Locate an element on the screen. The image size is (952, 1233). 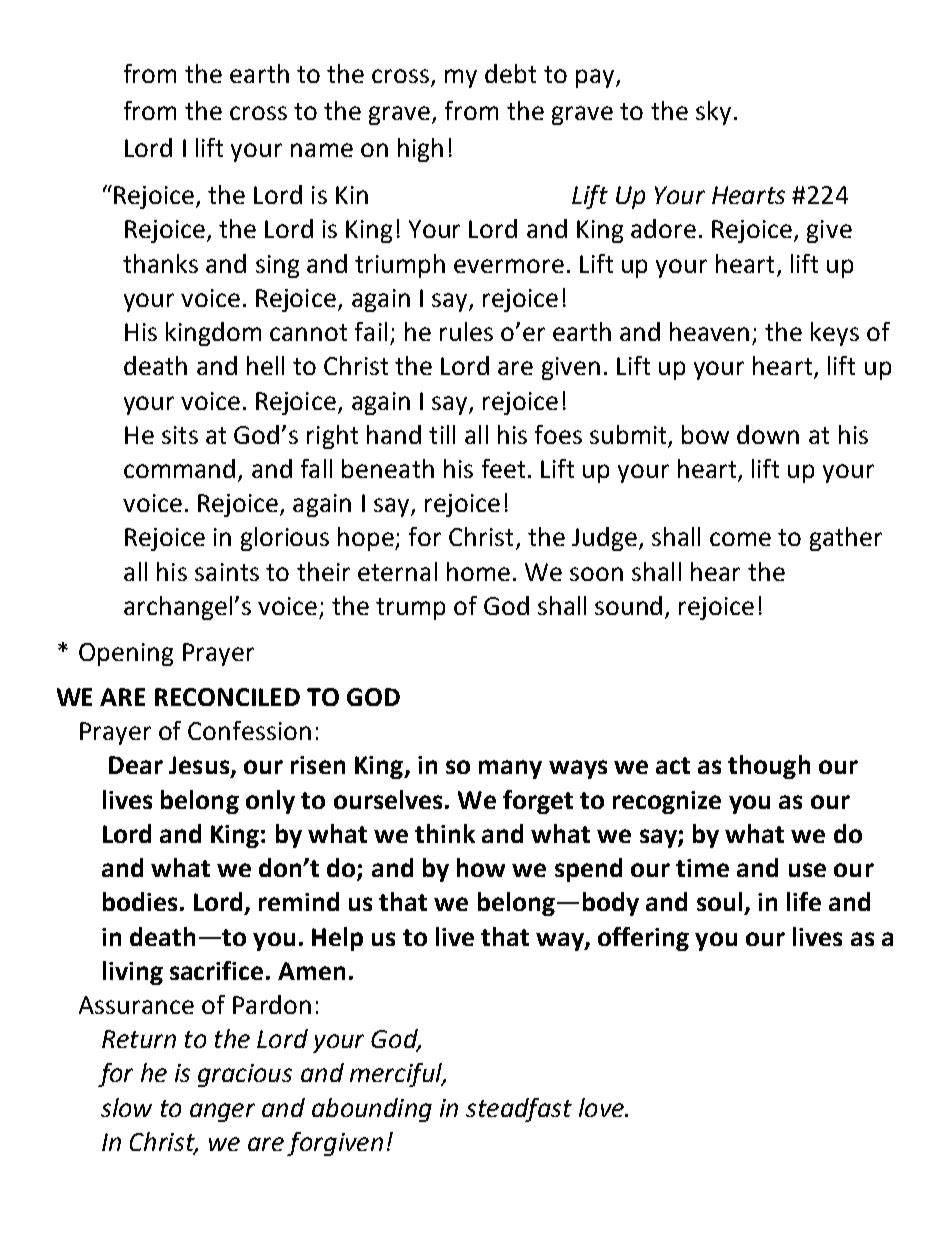
debt is located at coordinates (510, 73).
